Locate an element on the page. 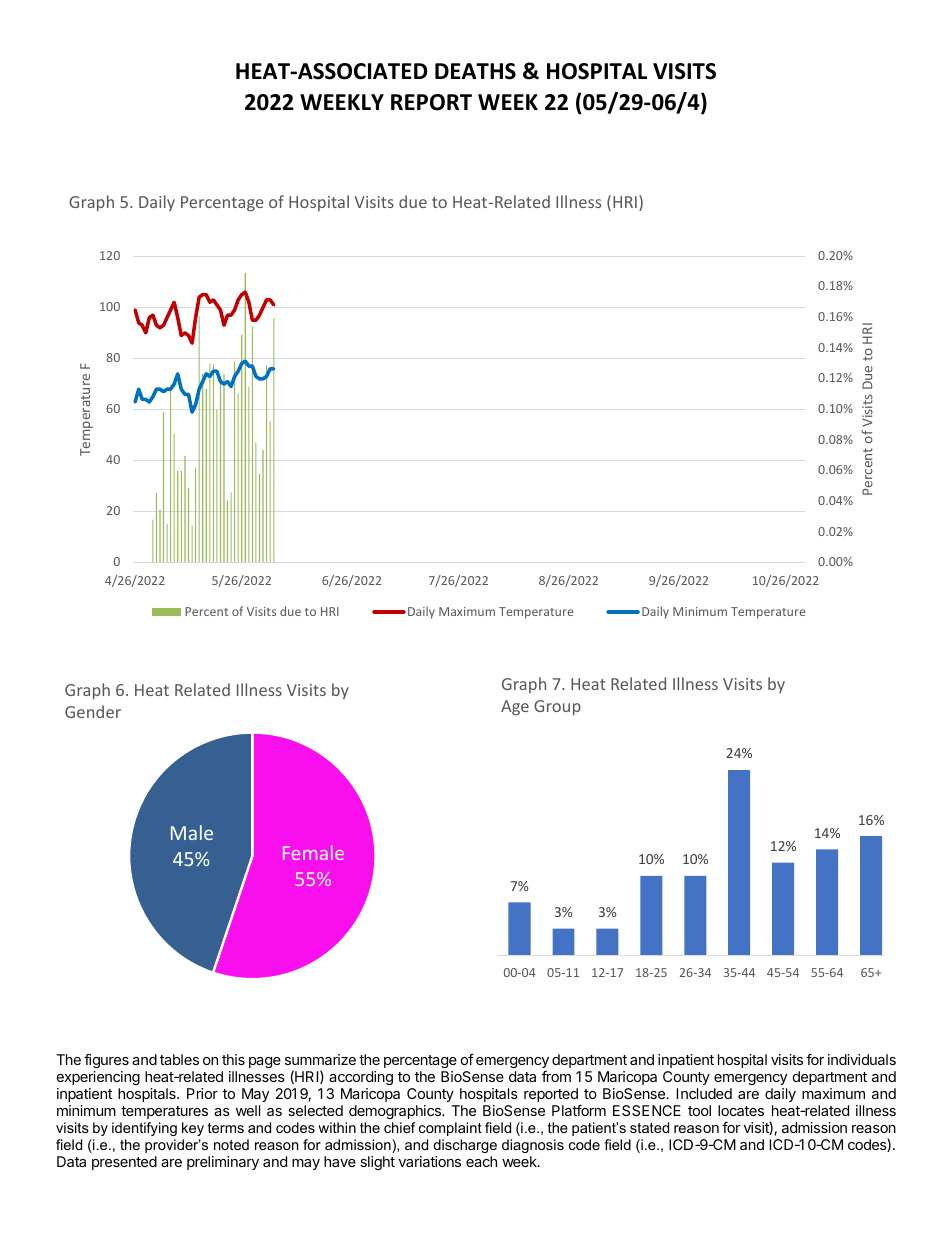 The image size is (952, 1233). key is located at coordinates (193, 1129).
